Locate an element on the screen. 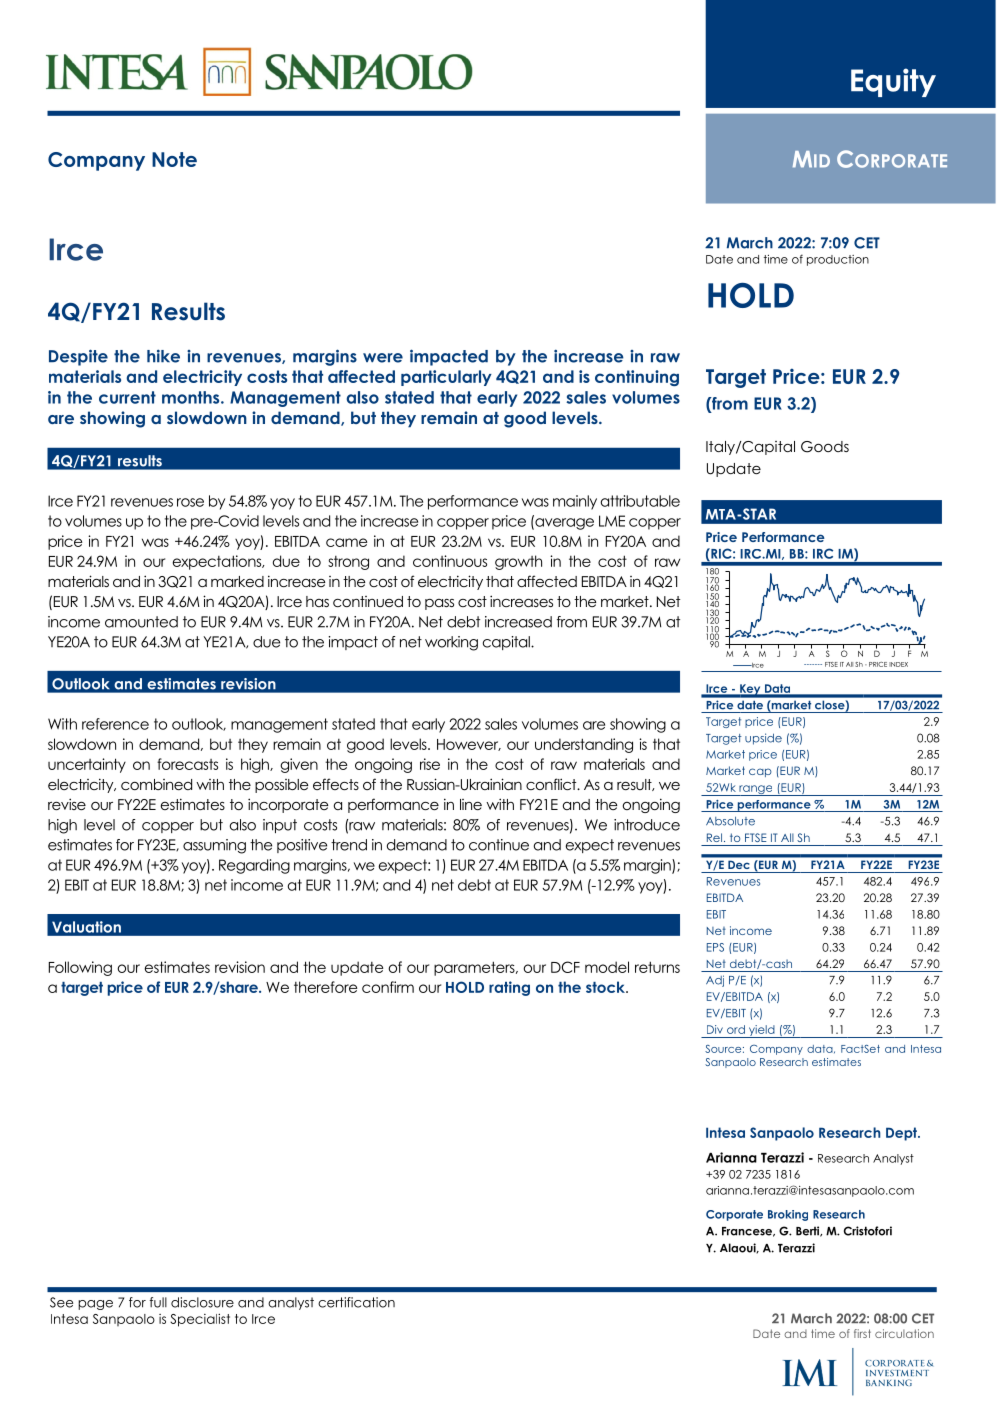  Equity is located at coordinates (893, 82).
